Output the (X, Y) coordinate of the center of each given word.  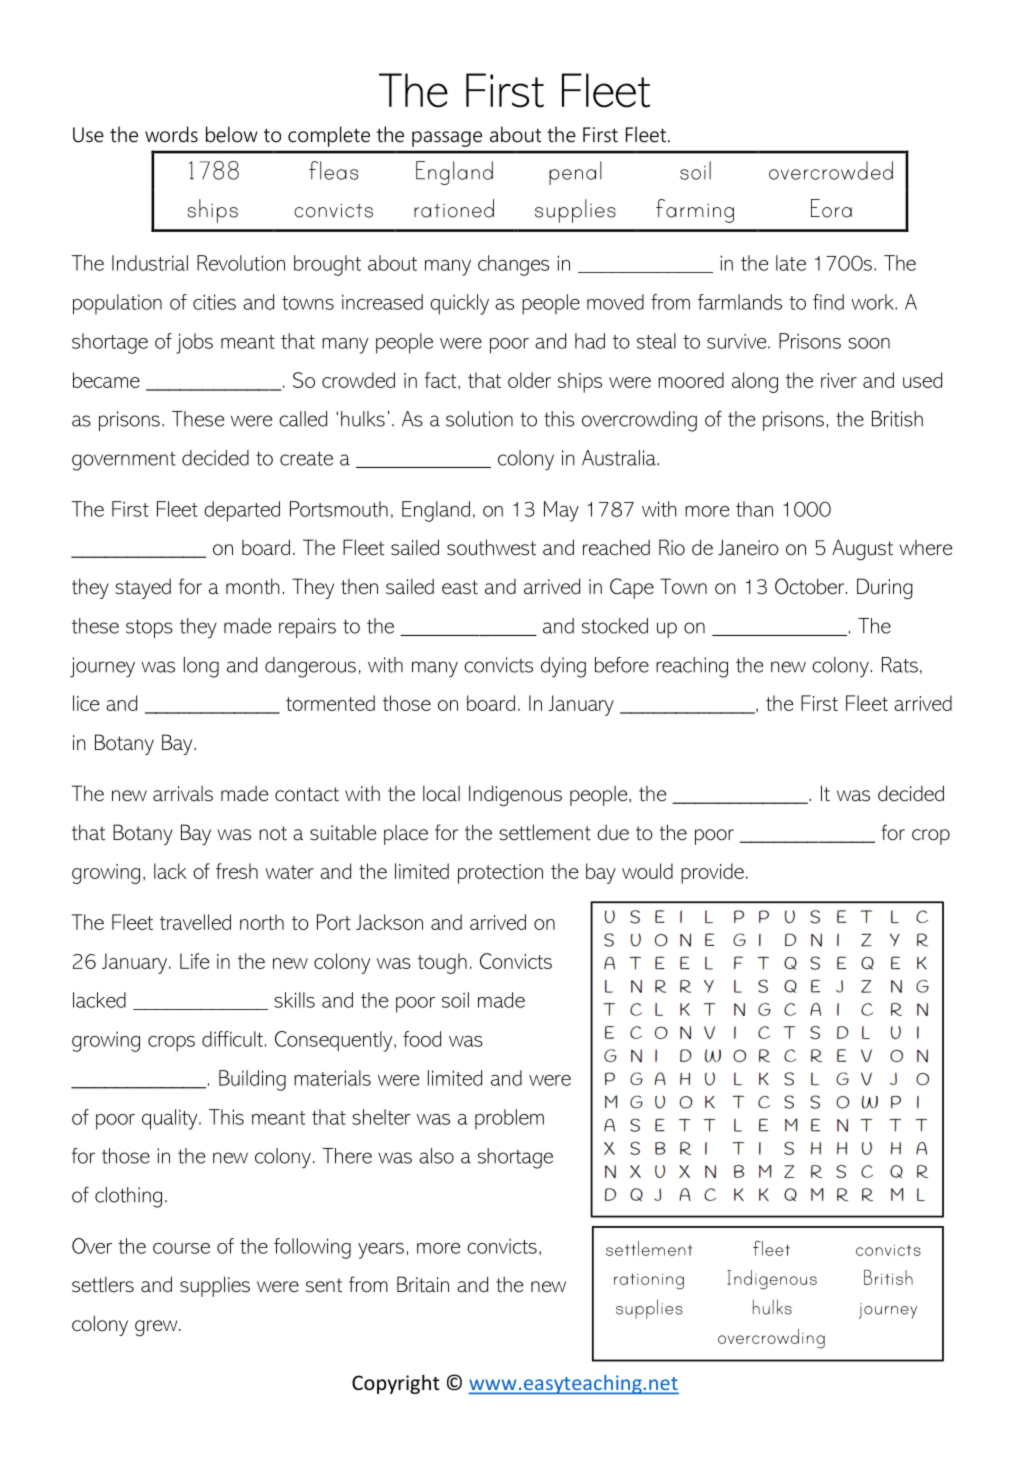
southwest (491, 547)
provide (712, 873)
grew (157, 1328)
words (171, 134)
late (791, 263)
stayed (143, 589)
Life (194, 961)
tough (442, 963)
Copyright (396, 1384)
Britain (423, 1284)
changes (513, 265)
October (811, 586)
